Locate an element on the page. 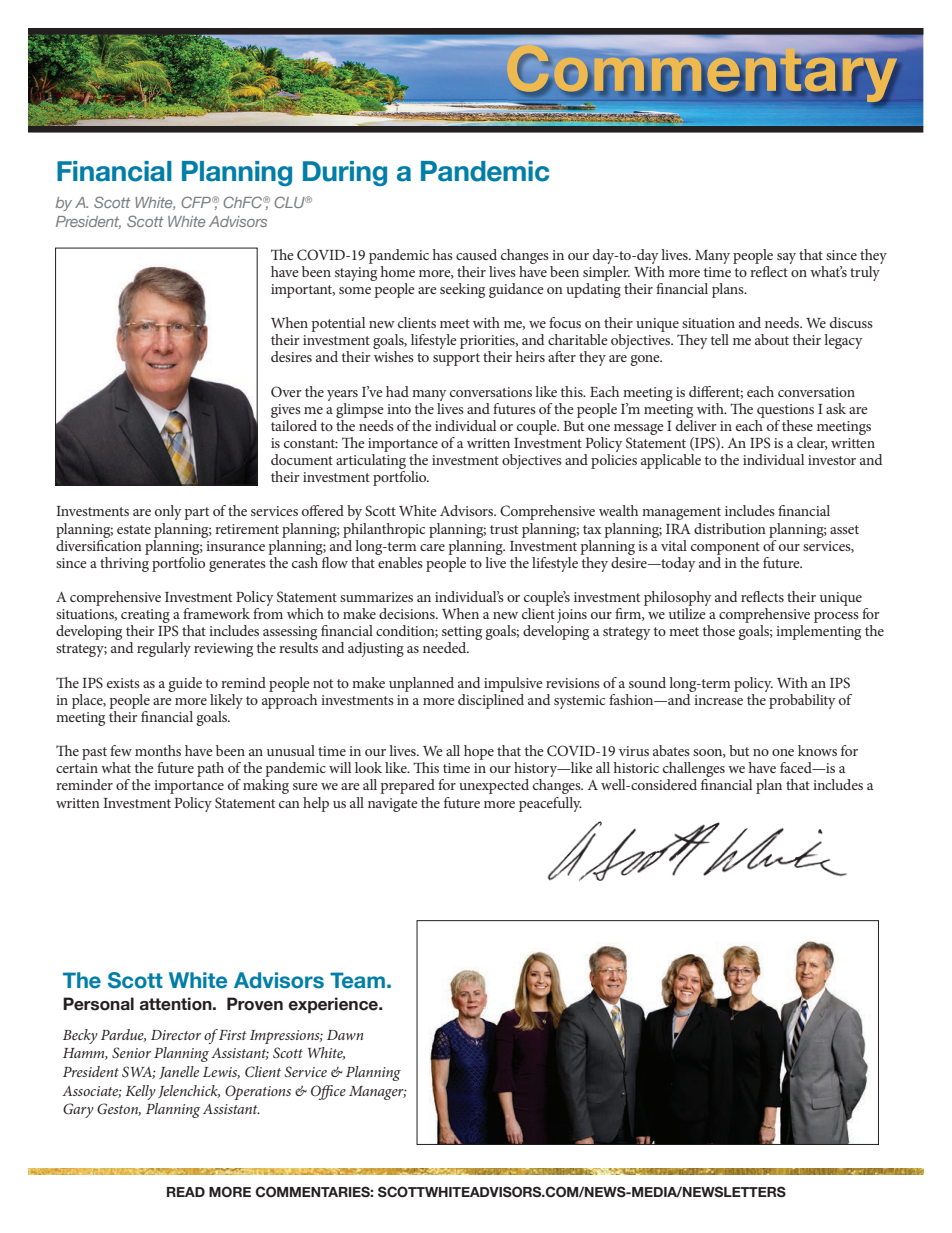 The image size is (952, 1233). guide is located at coordinates (185, 684).
